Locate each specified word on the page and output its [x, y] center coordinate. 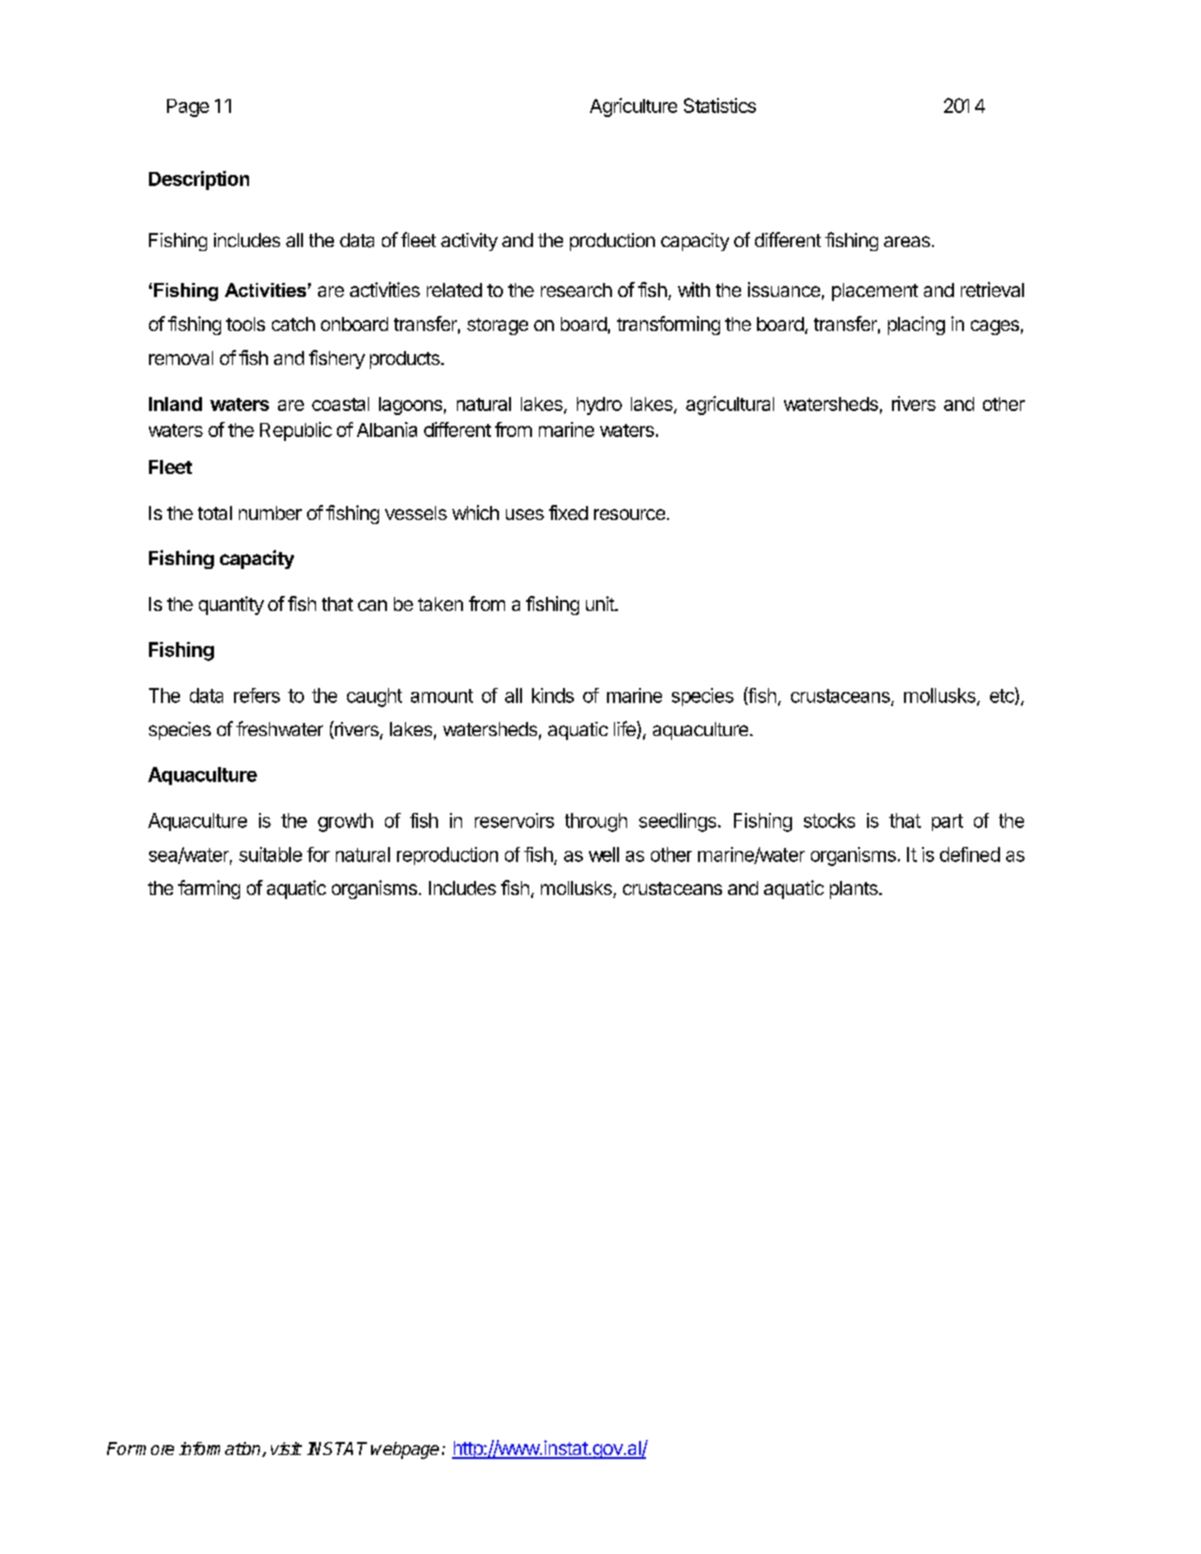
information [221, 1449]
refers [257, 695]
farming [209, 889]
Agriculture [633, 107]
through [596, 822]
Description [199, 180]
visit [286, 1448]
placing [916, 325]
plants [855, 890]
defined [970, 854]
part [947, 822]
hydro [599, 406]
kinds [553, 695]
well [604, 854]
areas [907, 241]
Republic [296, 431]
